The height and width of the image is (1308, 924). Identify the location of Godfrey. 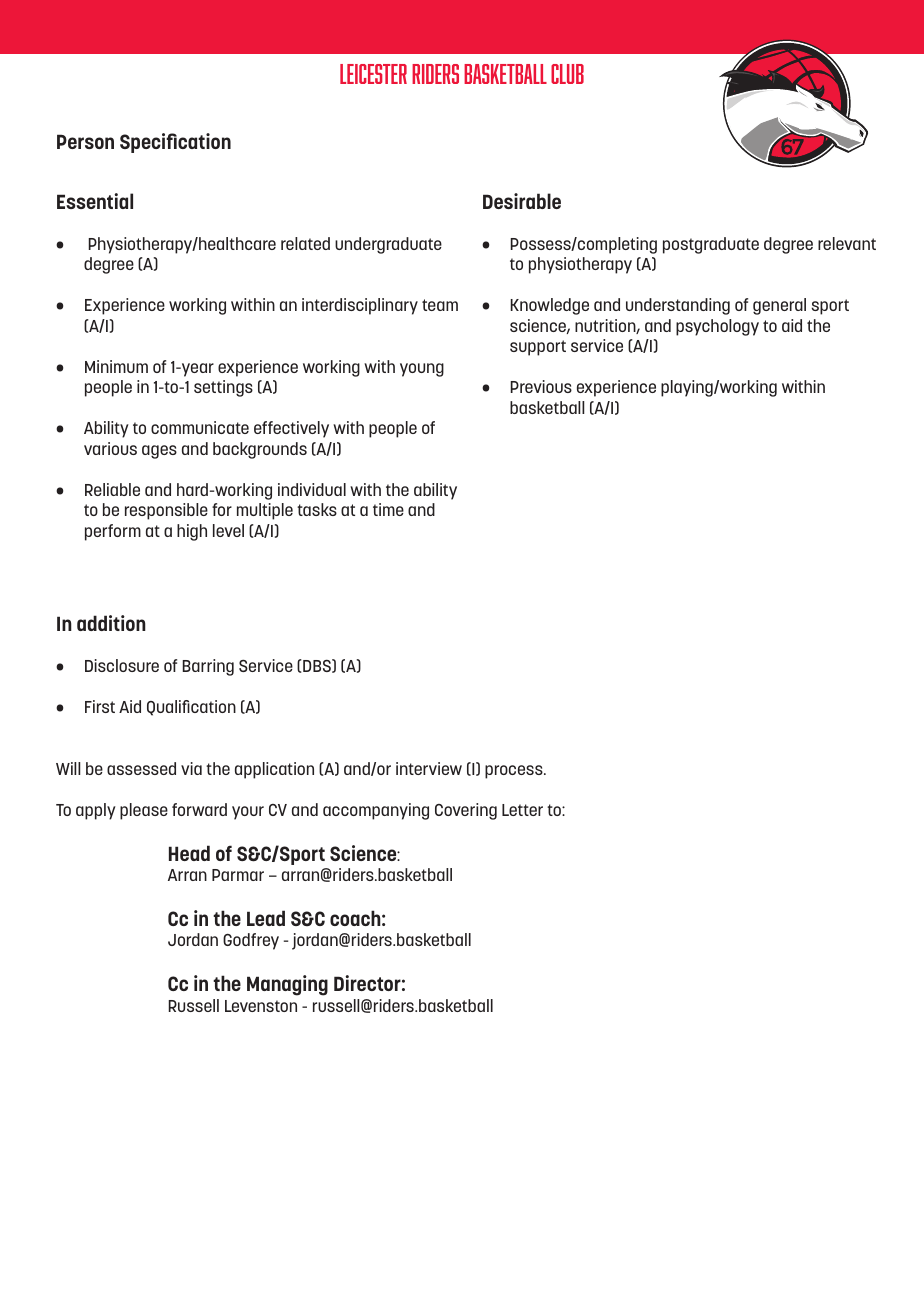
(251, 941).
